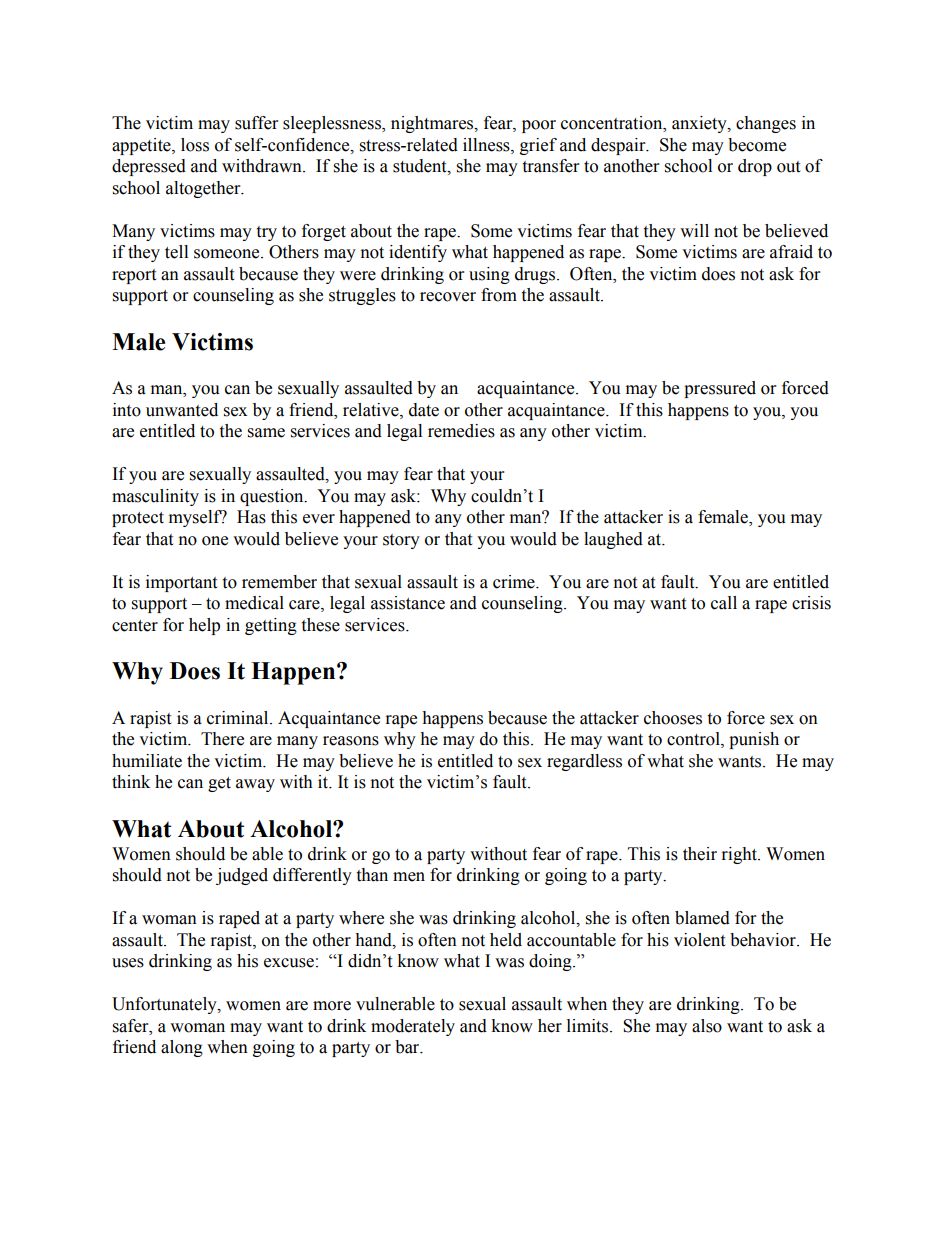 The image size is (952, 1233). What do you see at coordinates (372, 875) in the document?
I see `than` at bounding box center [372, 875].
